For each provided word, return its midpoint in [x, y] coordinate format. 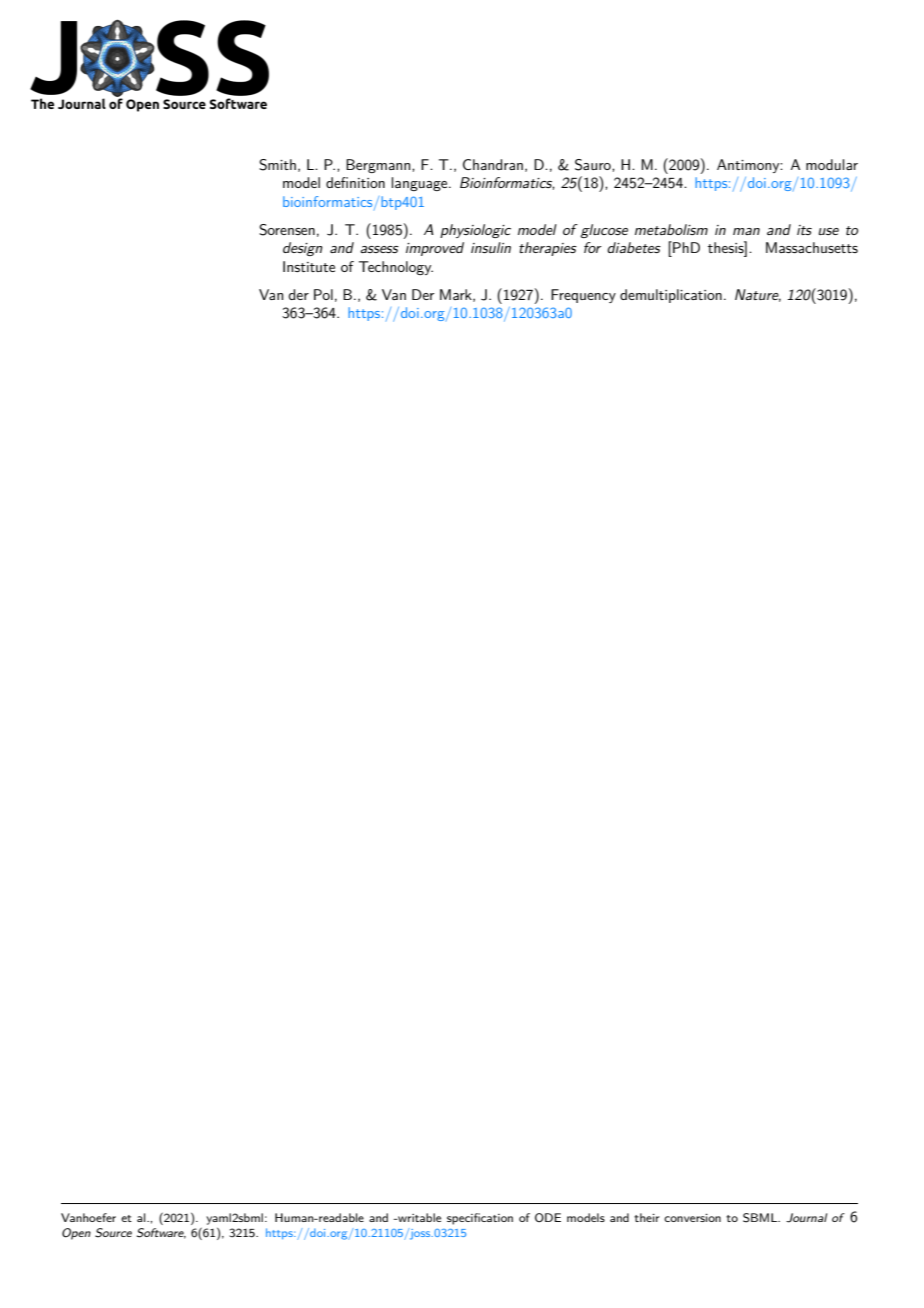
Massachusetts [812, 247]
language [420, 184]
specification [480, 1219]
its [804, 230]
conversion [692, 1218]
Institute [309, 266]
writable [418, 1217]
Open [76, 1234]
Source [113, 1233]
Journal [806, 1218]
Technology [396, 268]
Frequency [583, 296]
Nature [758, 295]
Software [161, 1233]
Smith [277, 165]
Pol [323, 294]
